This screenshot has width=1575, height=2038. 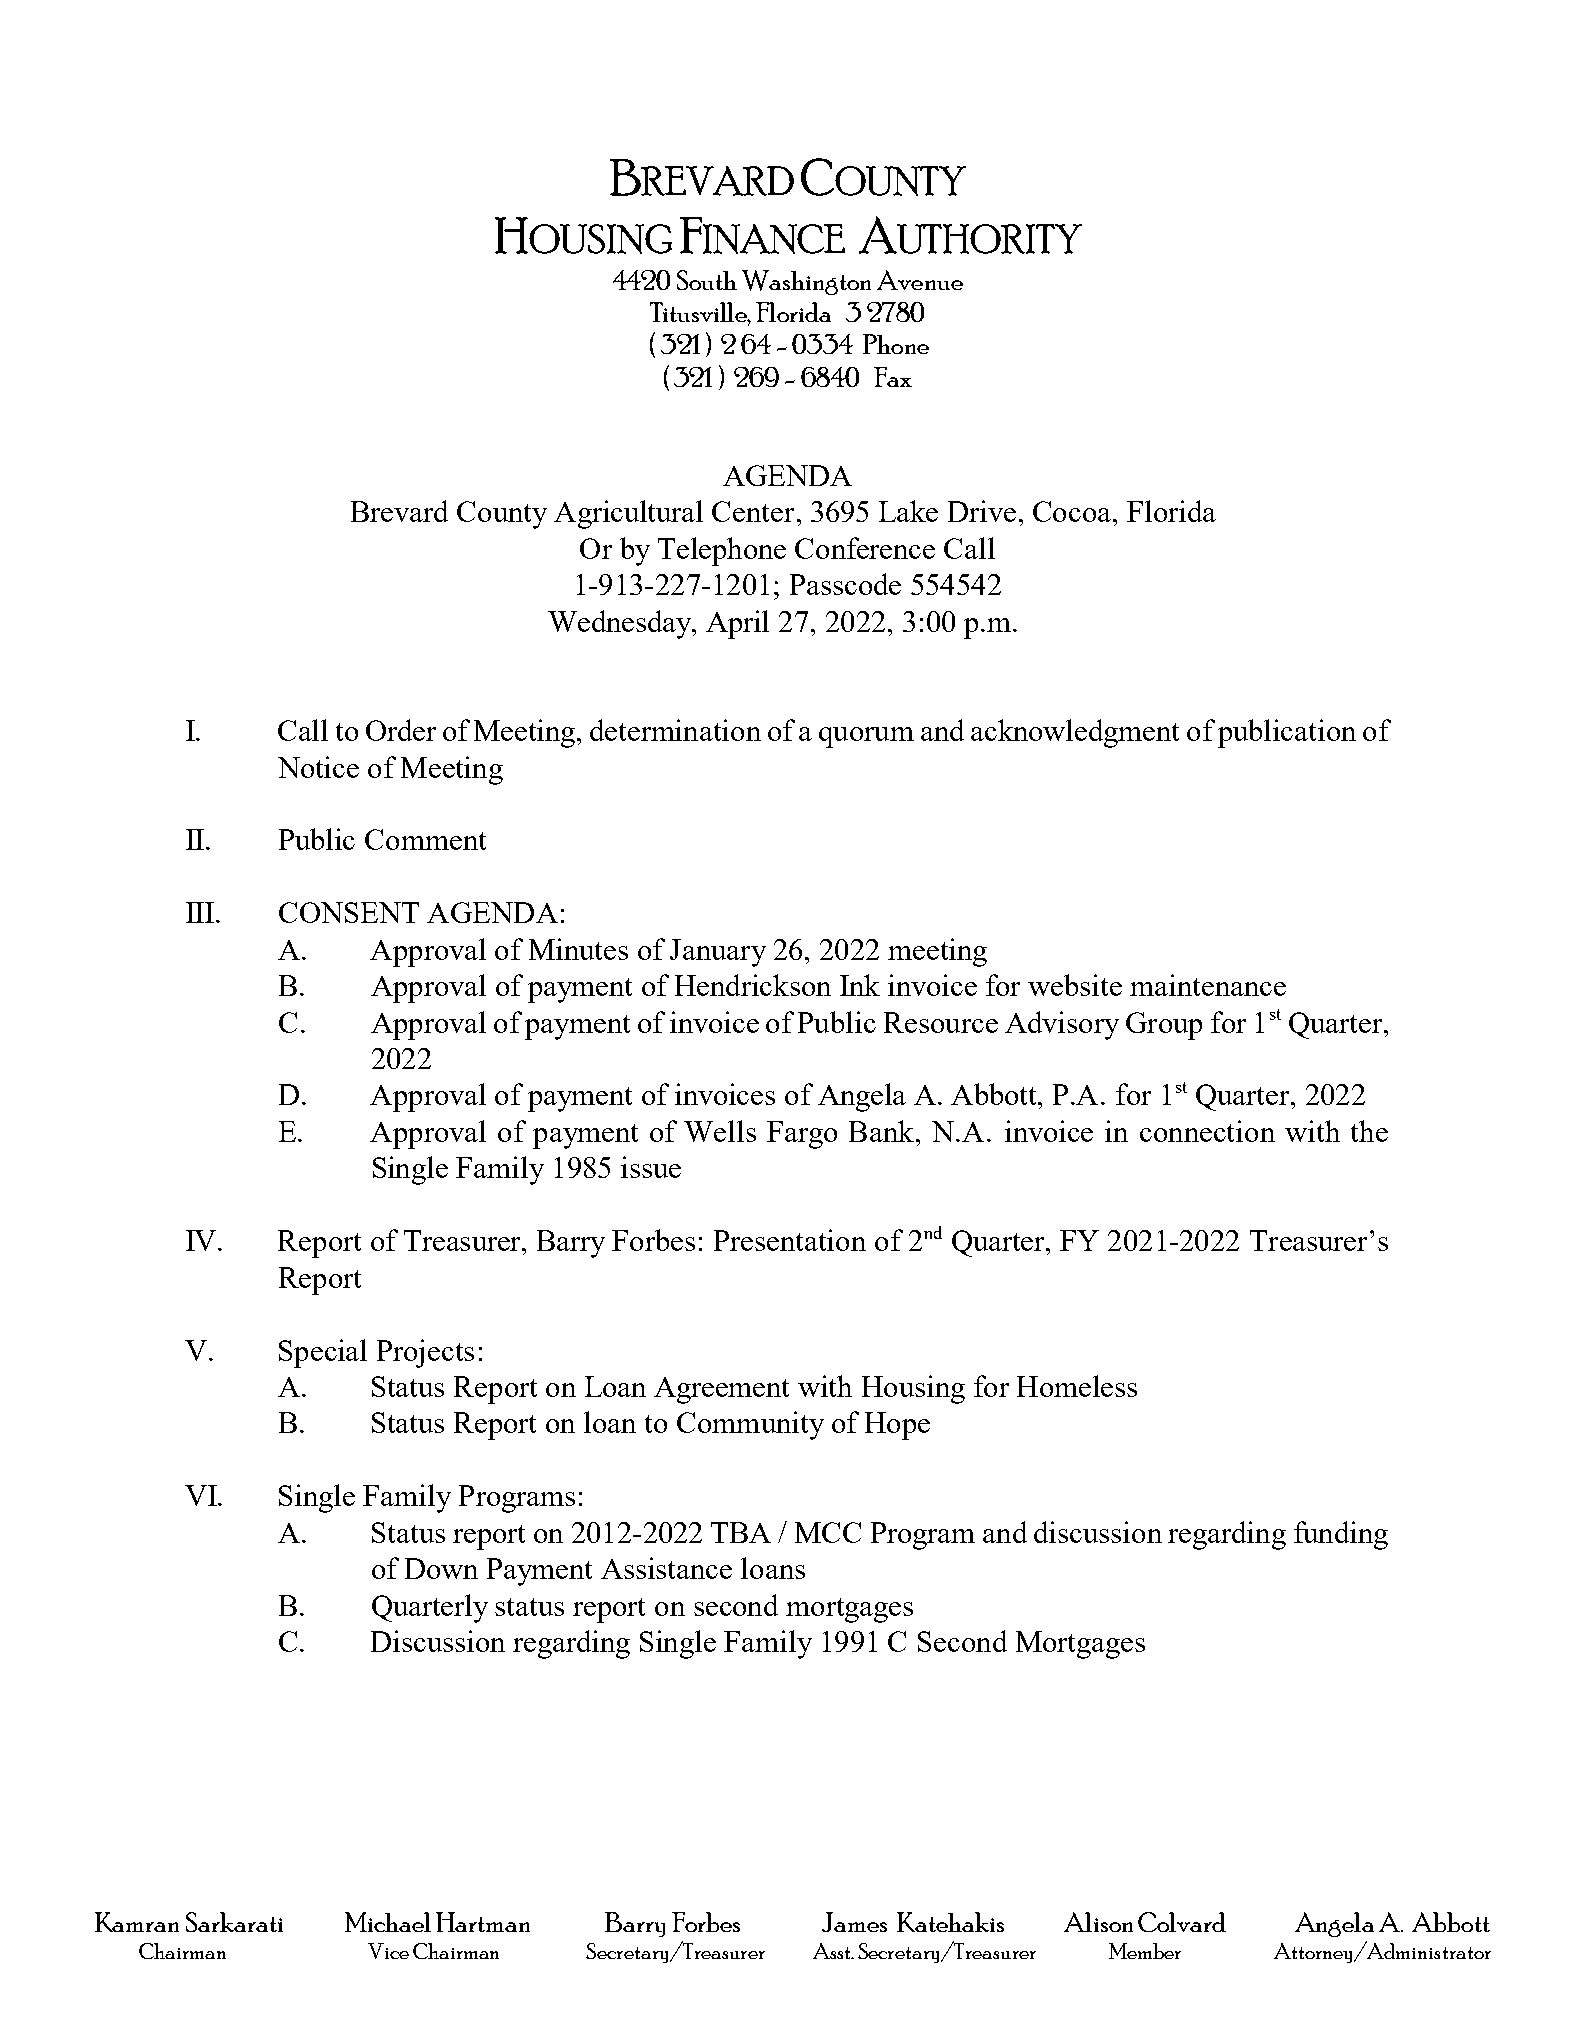 What do you see at coordinates (854, 1922) in the screenshot?
I see `James` at bounding box center [854, 1922].
